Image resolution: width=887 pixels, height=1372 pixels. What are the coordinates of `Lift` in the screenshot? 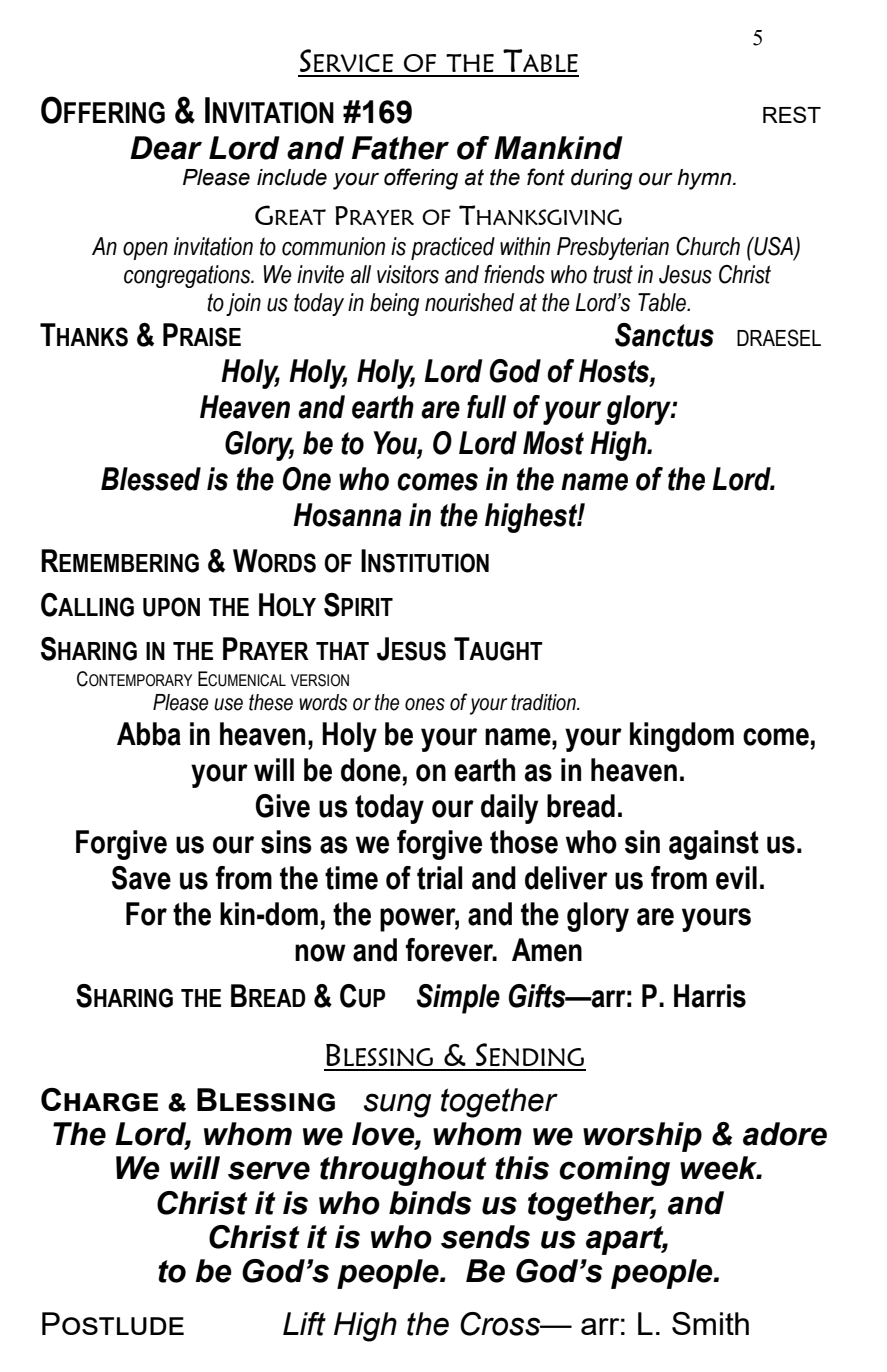 It's located at (304, 1324).
